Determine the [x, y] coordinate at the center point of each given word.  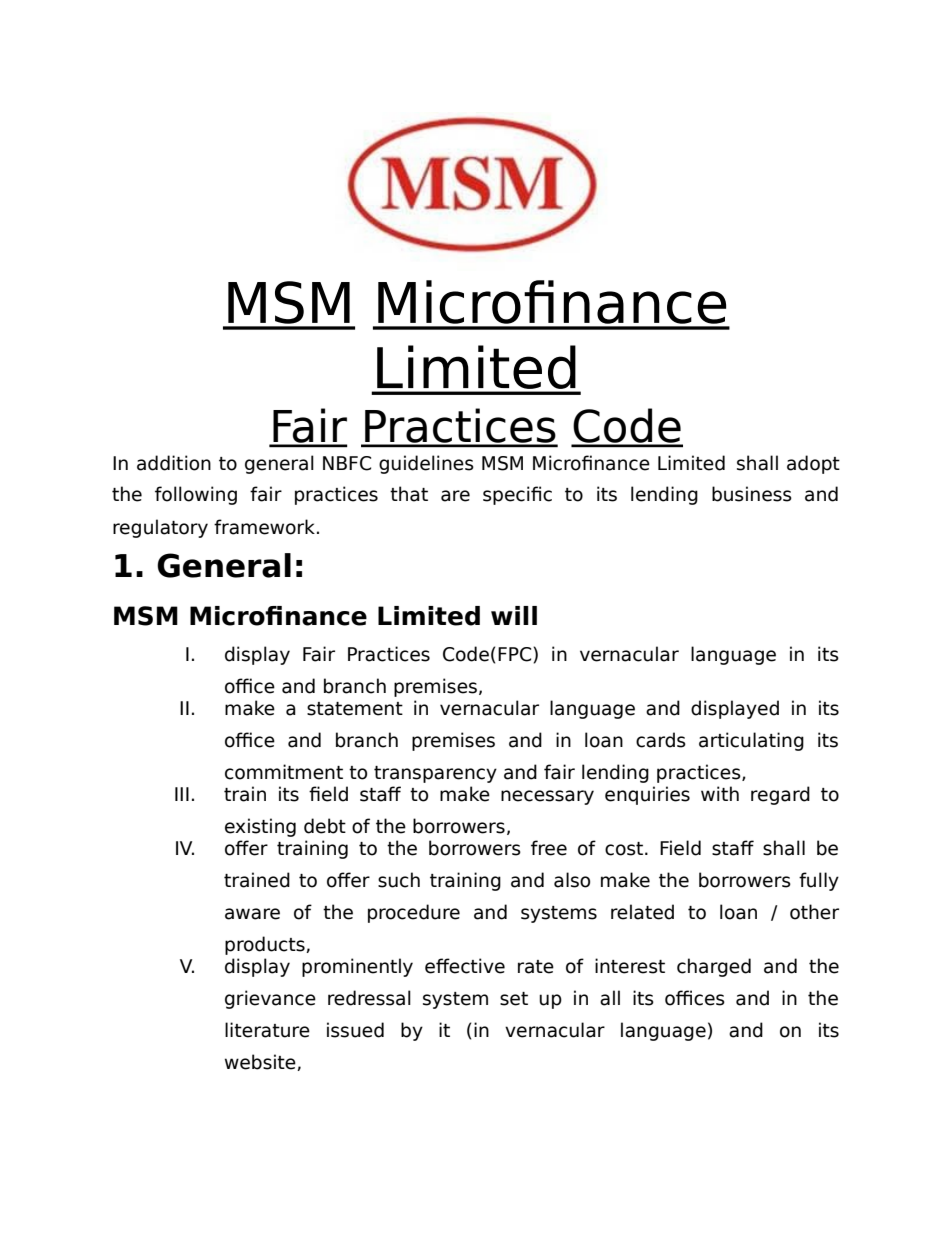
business [752, 494]
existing [260, 827]
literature [267, 1030]
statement [355, 709]
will [514, 615]
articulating [751, 741]
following [196, 495]
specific [517, 495]
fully [819, 881]
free [549, 848]
